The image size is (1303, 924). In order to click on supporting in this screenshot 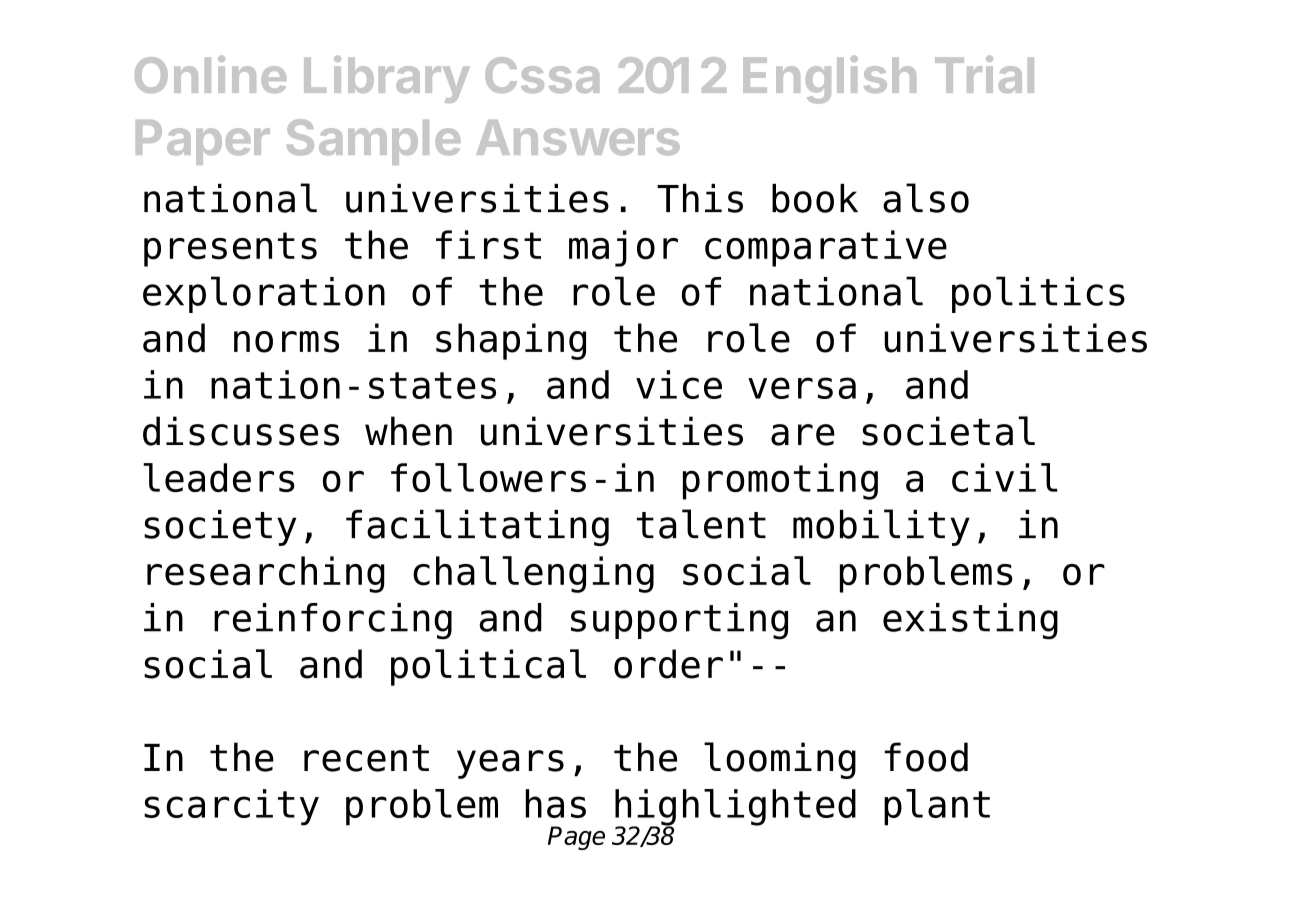, I will do `click(679, 621)`.
